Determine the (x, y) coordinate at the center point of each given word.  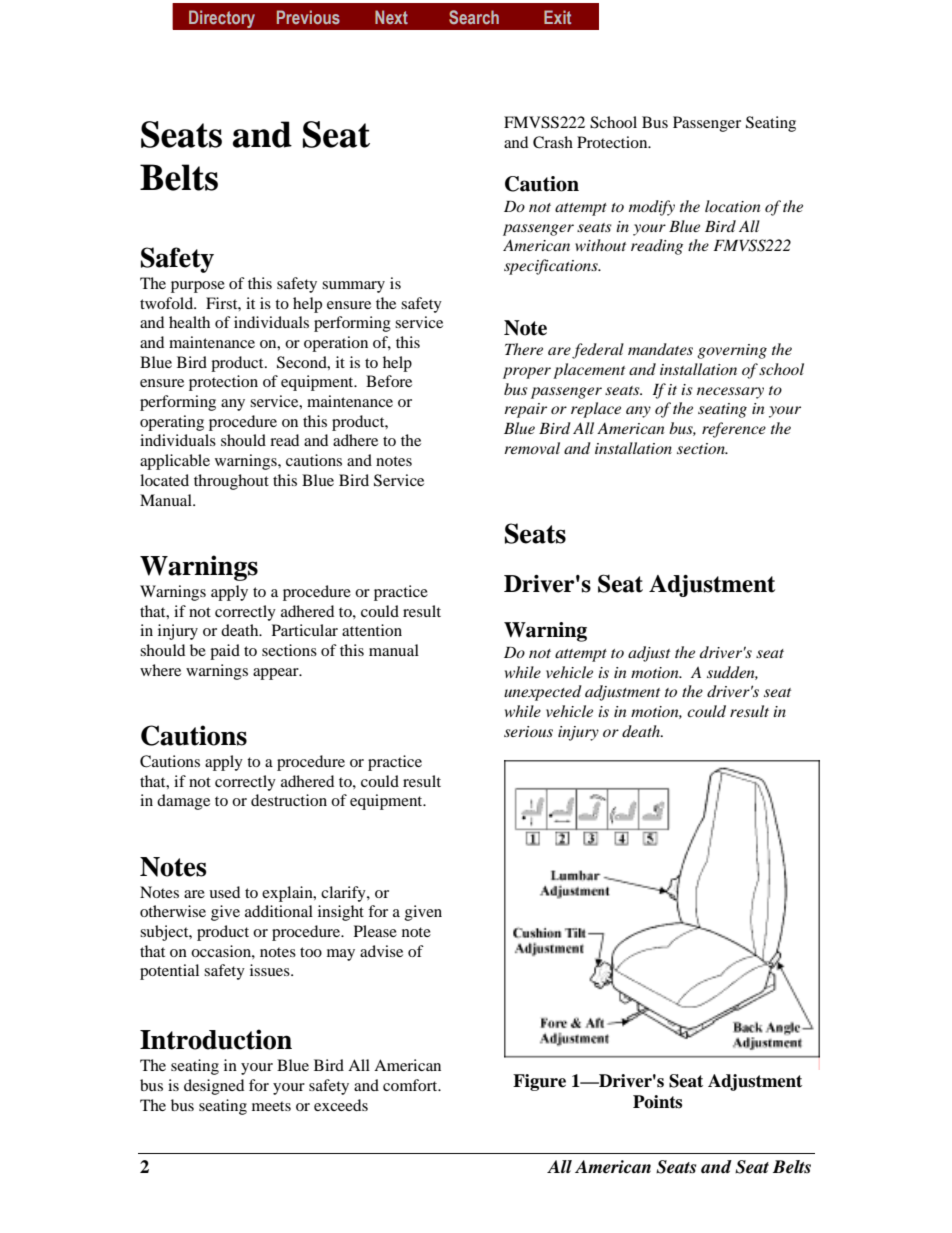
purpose (198, 287)
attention (372, 630)
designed (214, 1087)
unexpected (543, 693)
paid (225, 652)
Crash (553, 142)
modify (652, 208)
